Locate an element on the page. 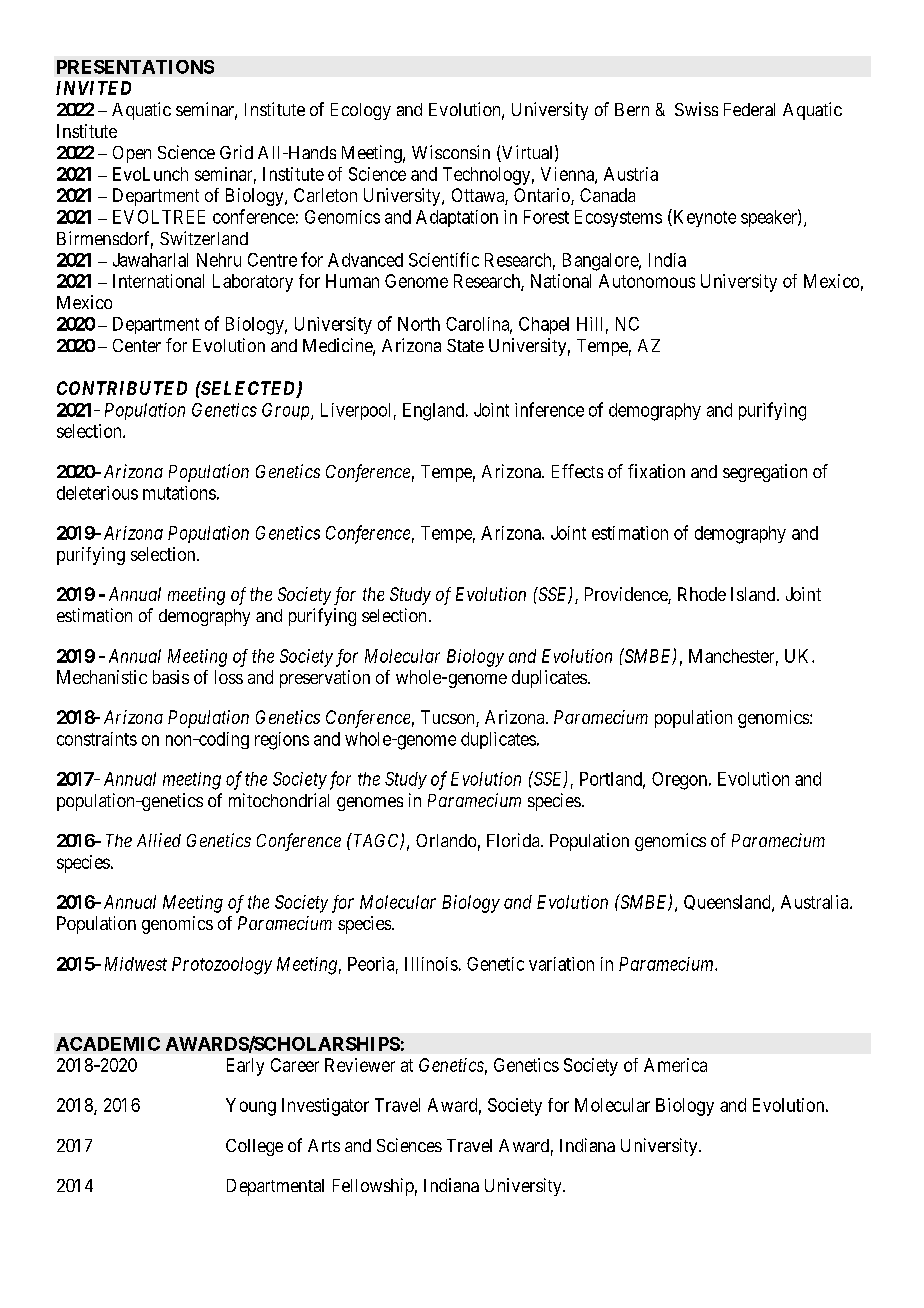 This document has width=924, height=1308. Queensland is located at coordinates (728, 903).
